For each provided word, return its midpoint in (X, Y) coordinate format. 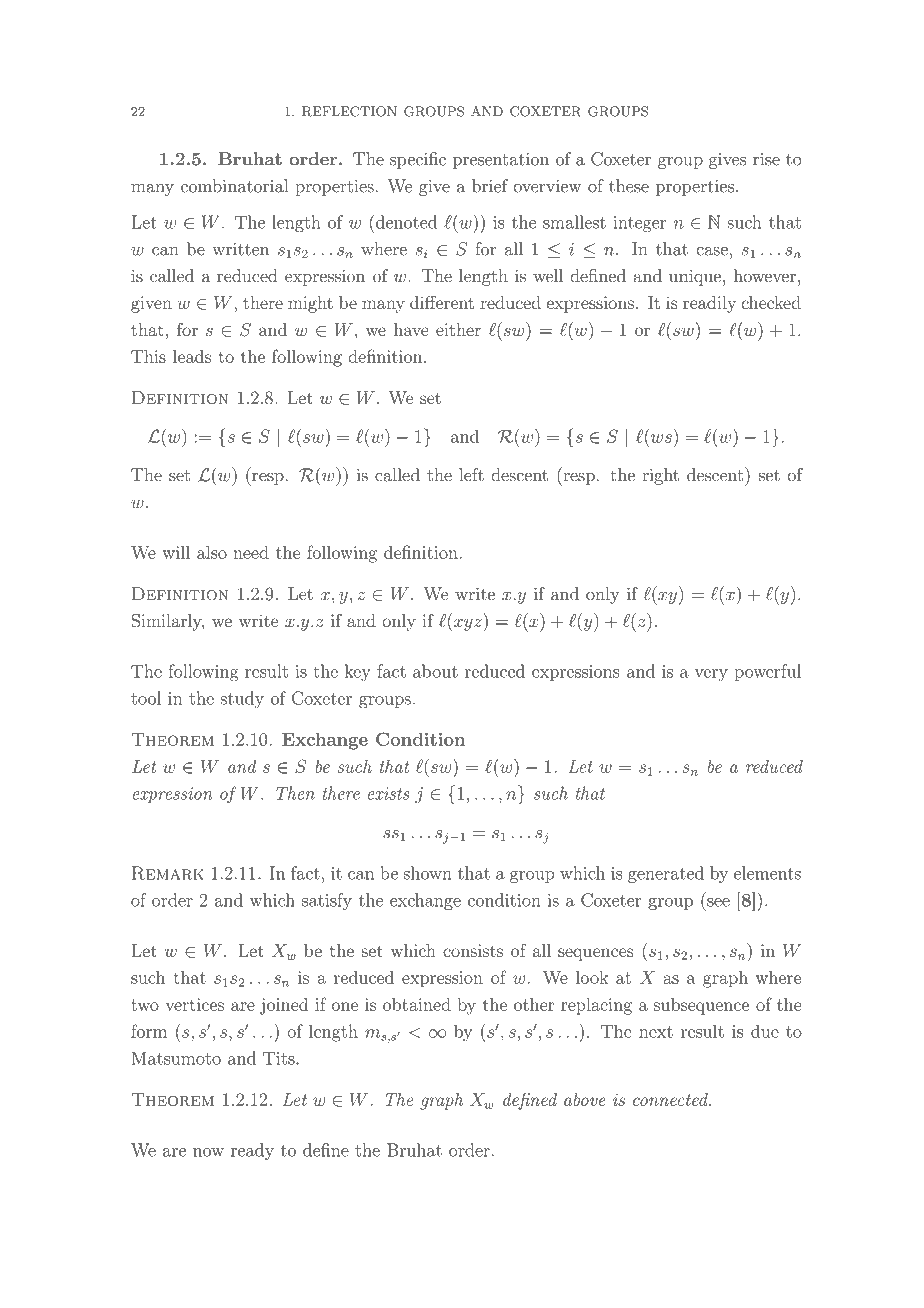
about (435, 671)
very (711, 675)
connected (671, 1099)
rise (766, 159)
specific (418, 160)
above (585, 1099)
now (208, 1152)
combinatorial (234, 186)
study (242, 699)
